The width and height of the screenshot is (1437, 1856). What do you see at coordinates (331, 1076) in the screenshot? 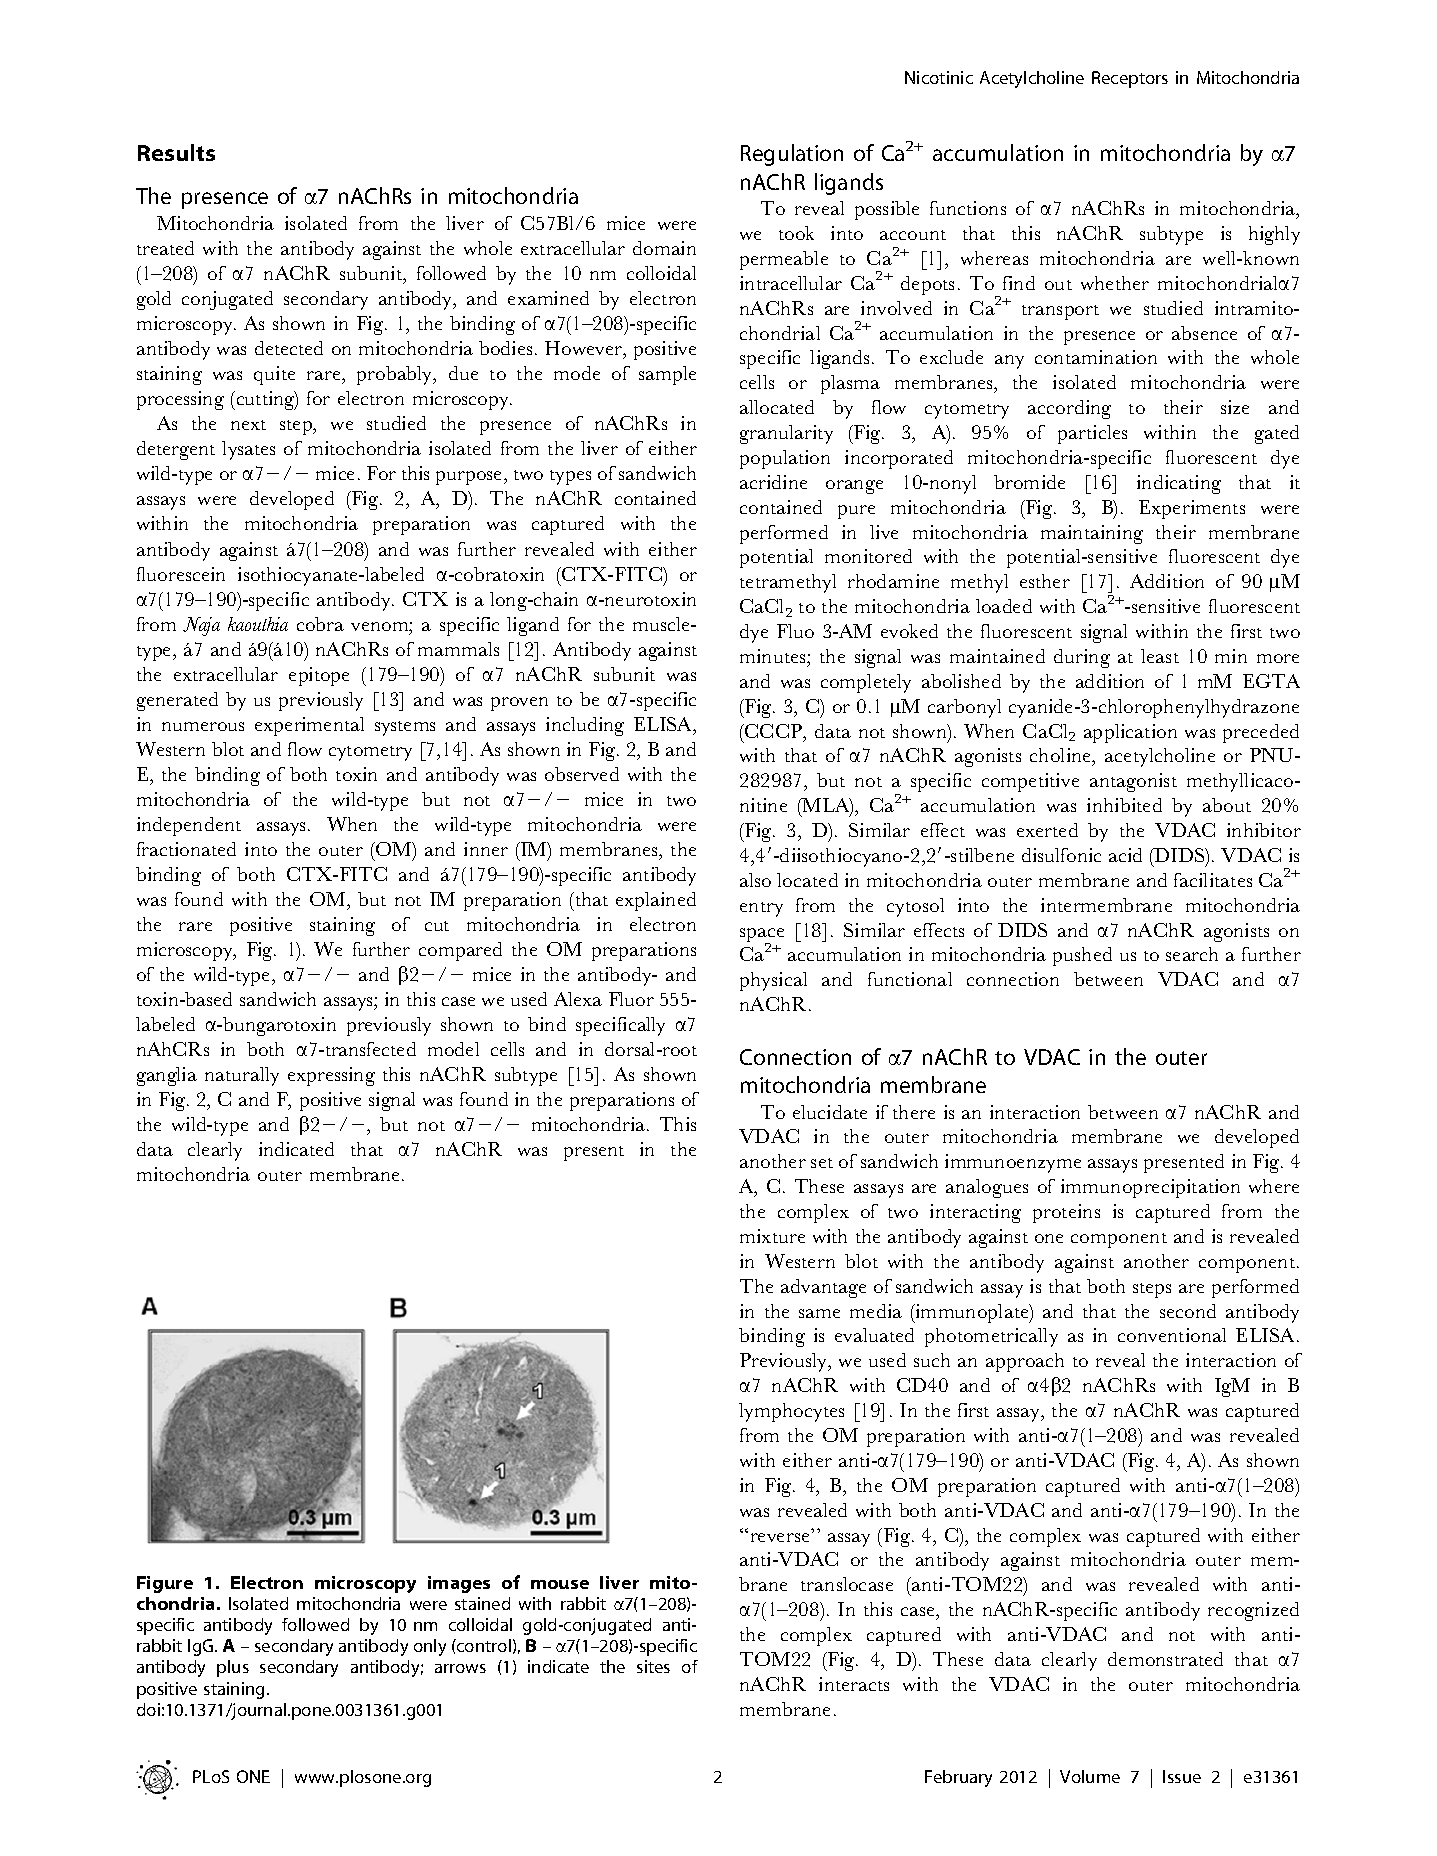
I see `expressing` at bounding box center [331, 1076].
